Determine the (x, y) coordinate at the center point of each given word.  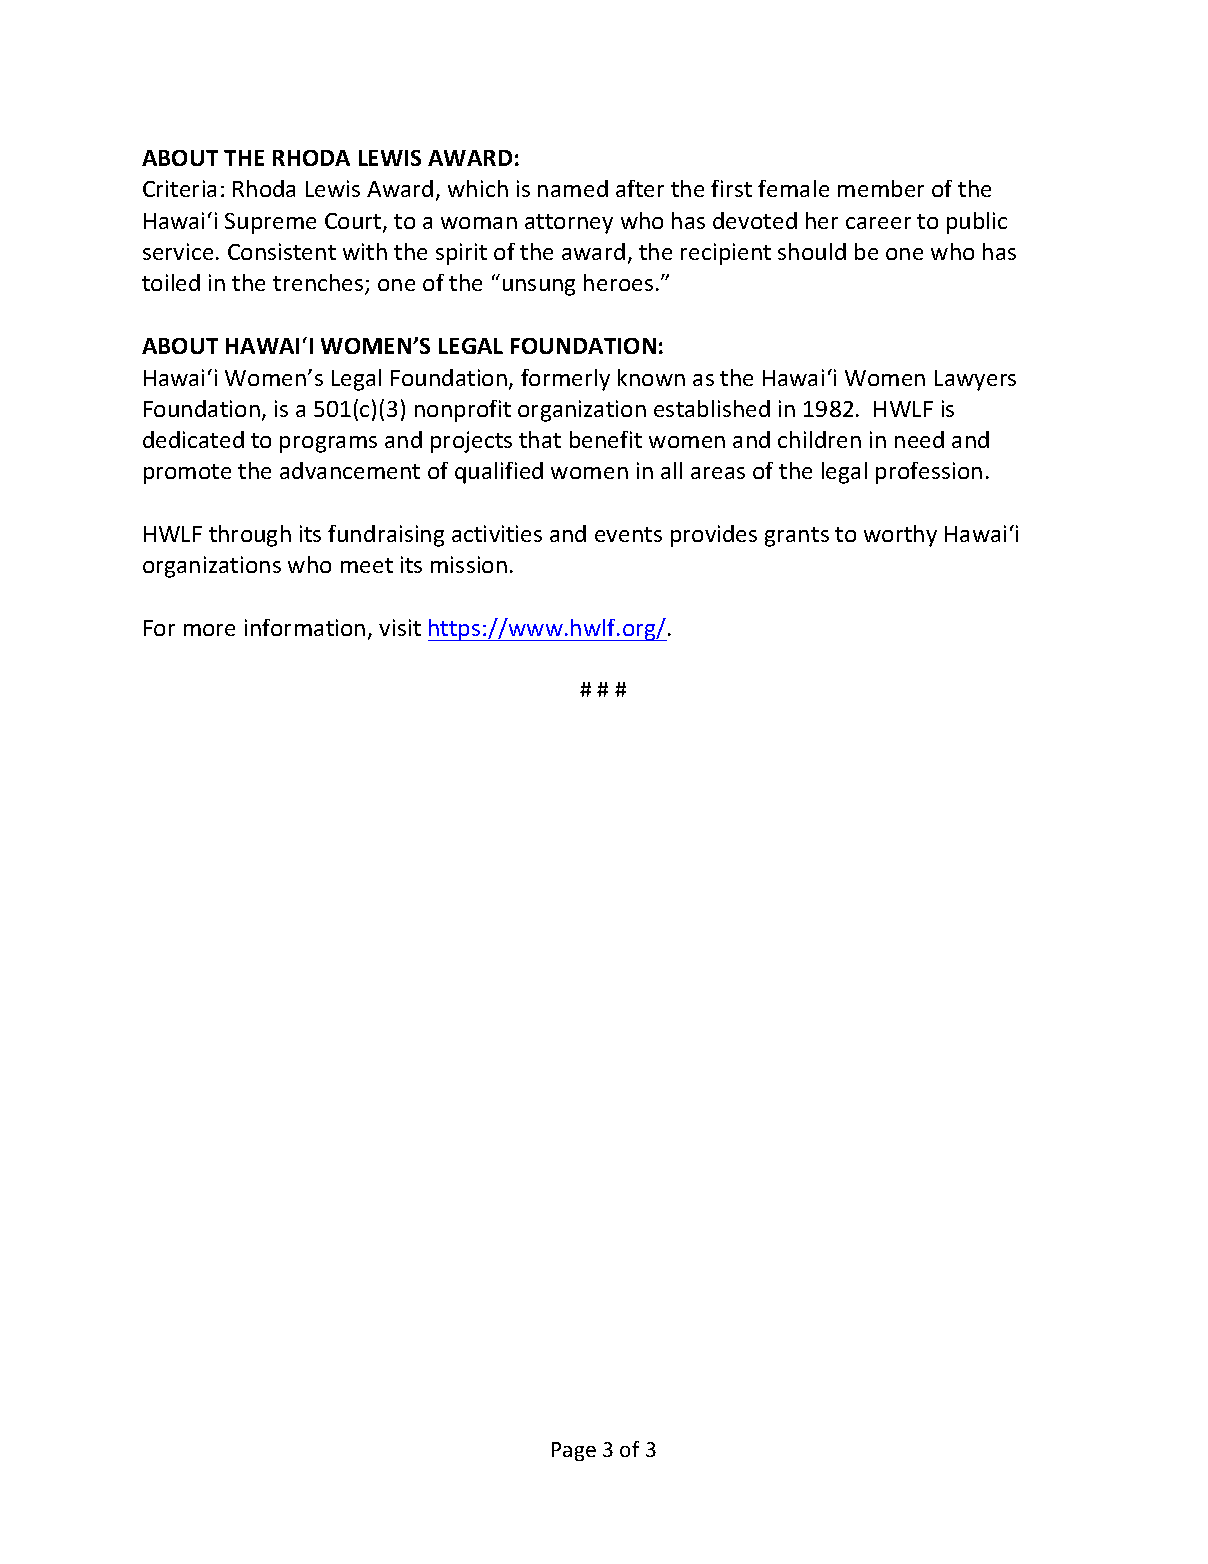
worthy (900, 536)
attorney (569, 224)
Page (574, 1451)
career (878, 223)
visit (400, 627)
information (305, 627)
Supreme (270, 223)
